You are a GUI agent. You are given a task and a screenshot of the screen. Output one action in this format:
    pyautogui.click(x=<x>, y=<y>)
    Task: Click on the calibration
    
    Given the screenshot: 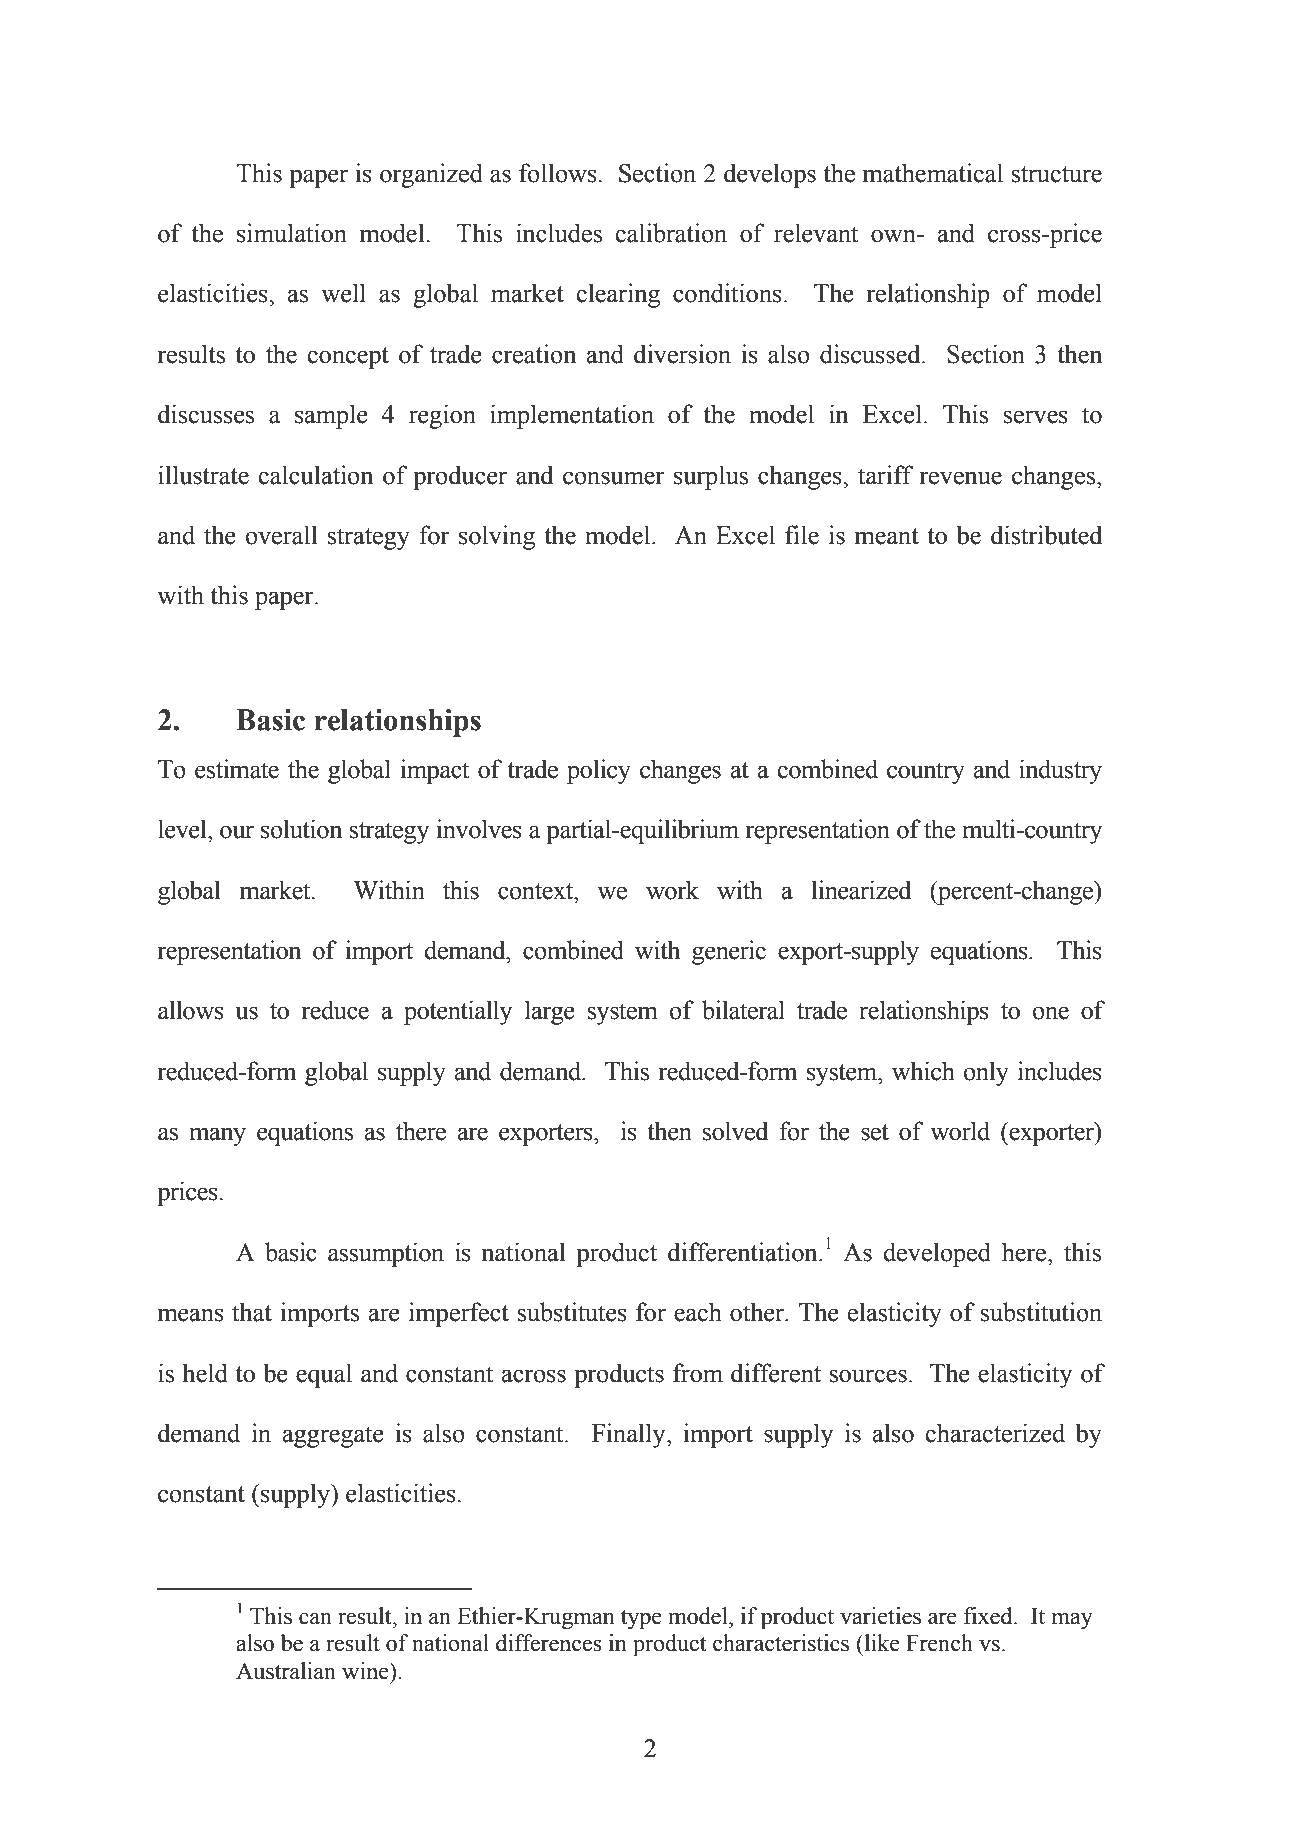 What is the action you would take?
    pyautogui.click(x=671, y=233)
